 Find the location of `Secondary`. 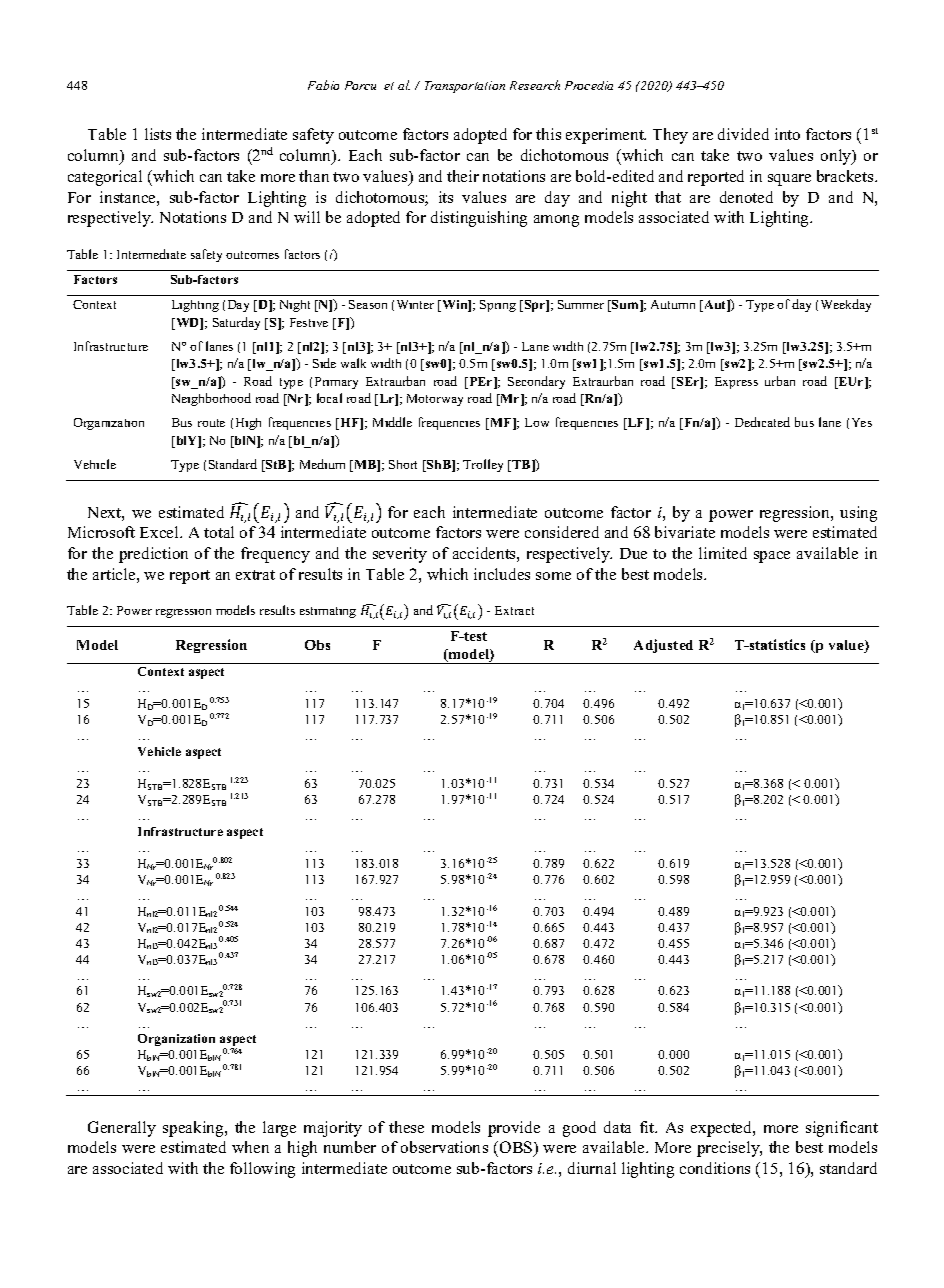

Secondary is located at coordinates (536, 382).
